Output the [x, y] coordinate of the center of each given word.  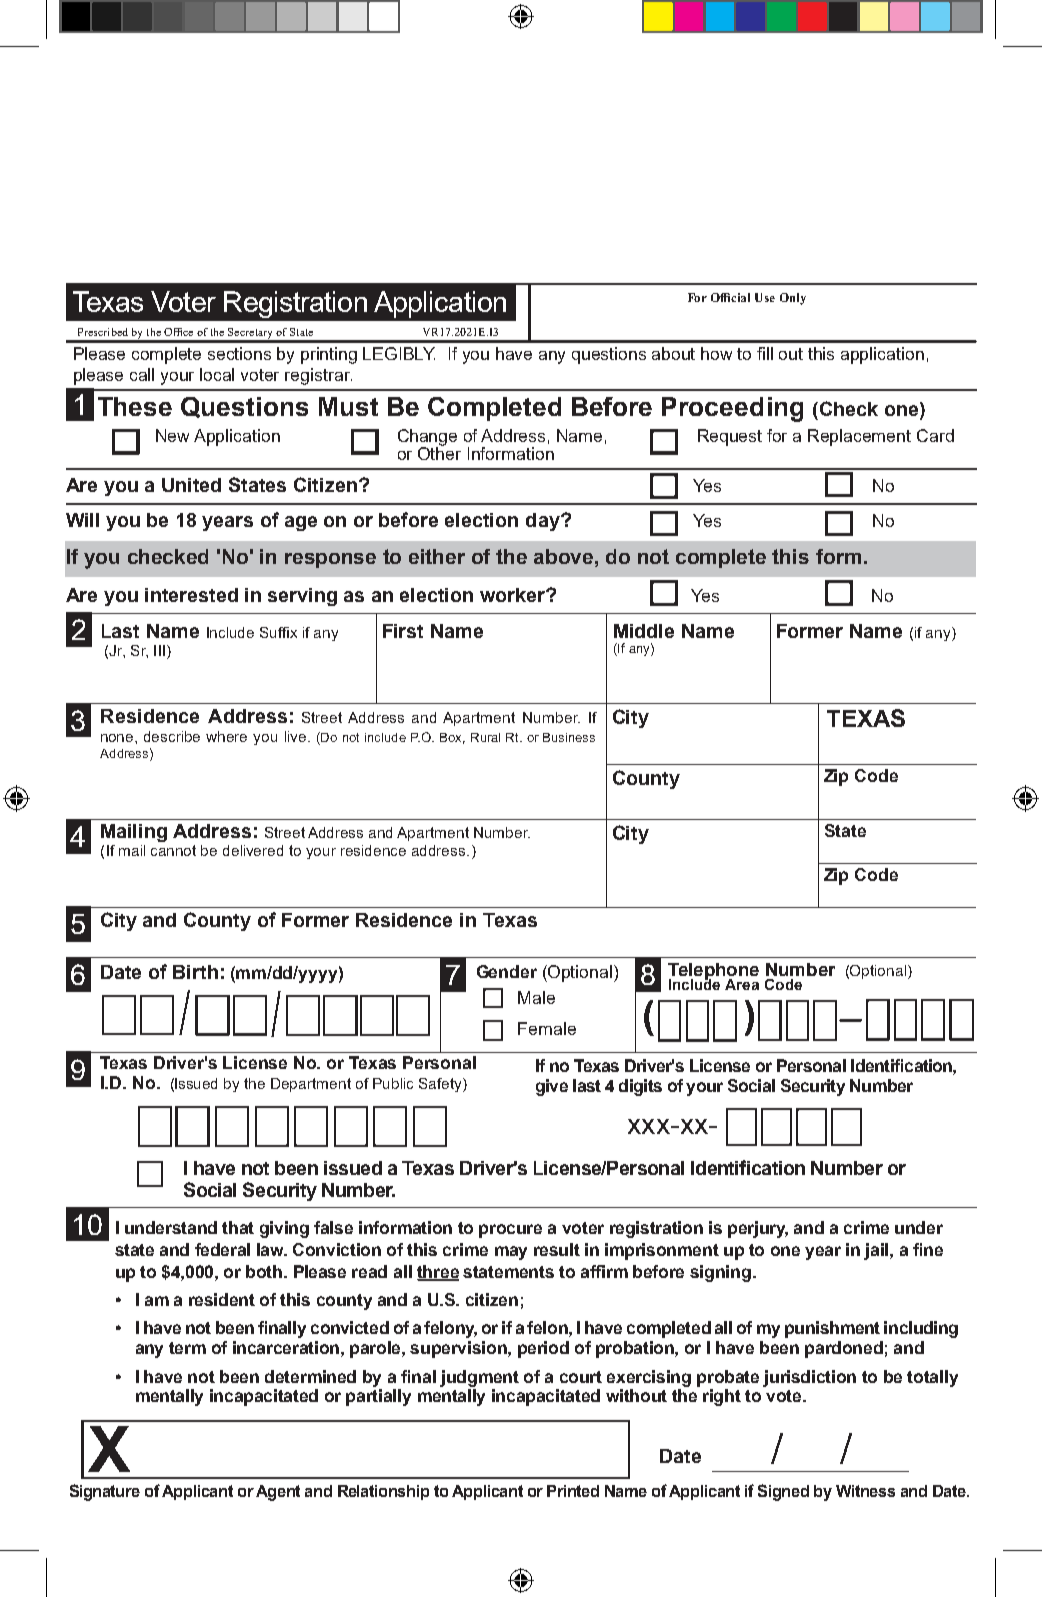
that [238, 1227]
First [403, 631]
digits [640, 1087]
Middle [644, 631]
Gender [507, 971]
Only [793, 299]
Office [178, 332]
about [673, 353]
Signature [105, 1492]
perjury [758, 1229]
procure [510, 1231]
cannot [173, 850]
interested [191, 595]
